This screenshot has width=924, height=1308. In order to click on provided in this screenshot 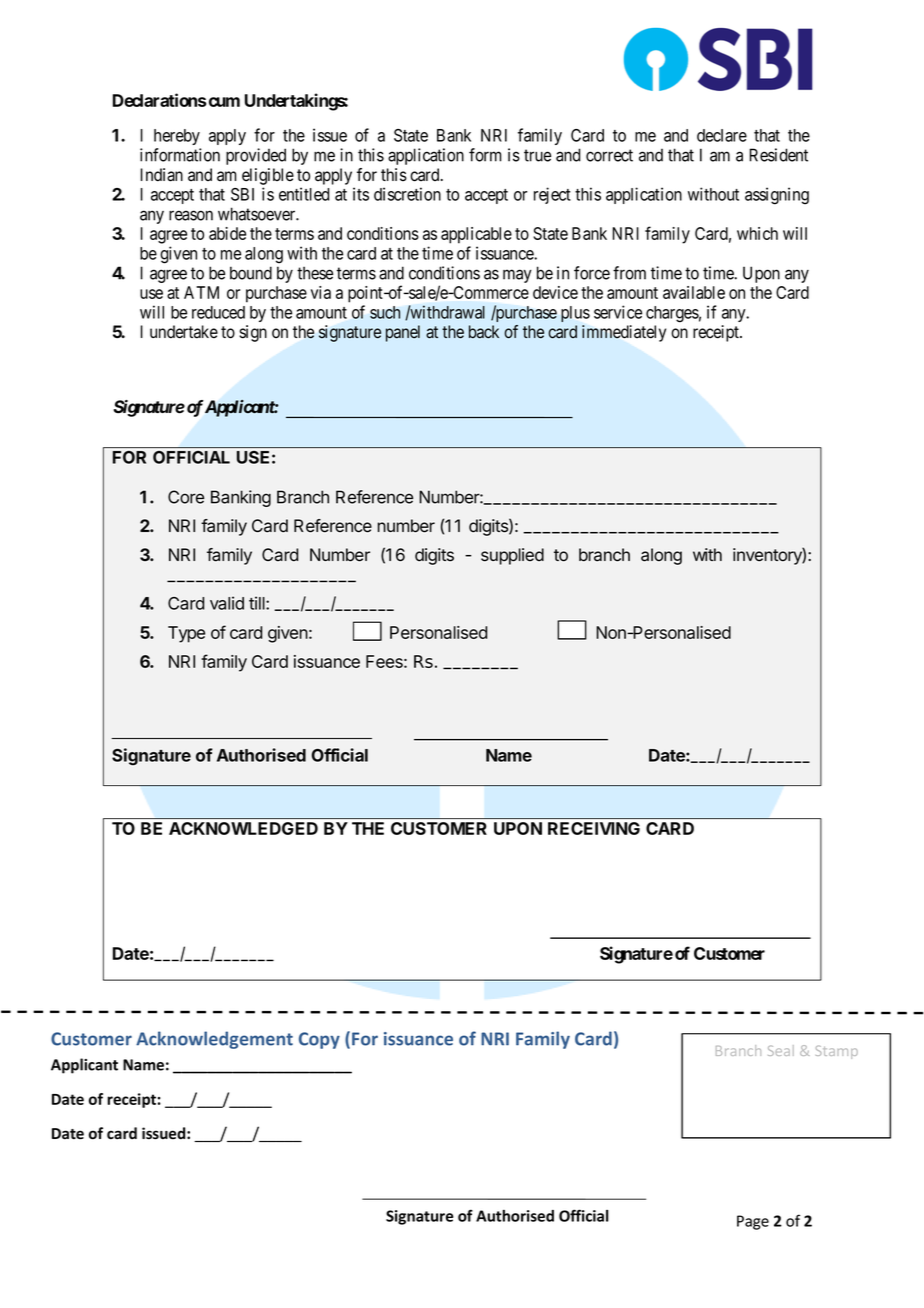, I will do `click(256, 156)`.
